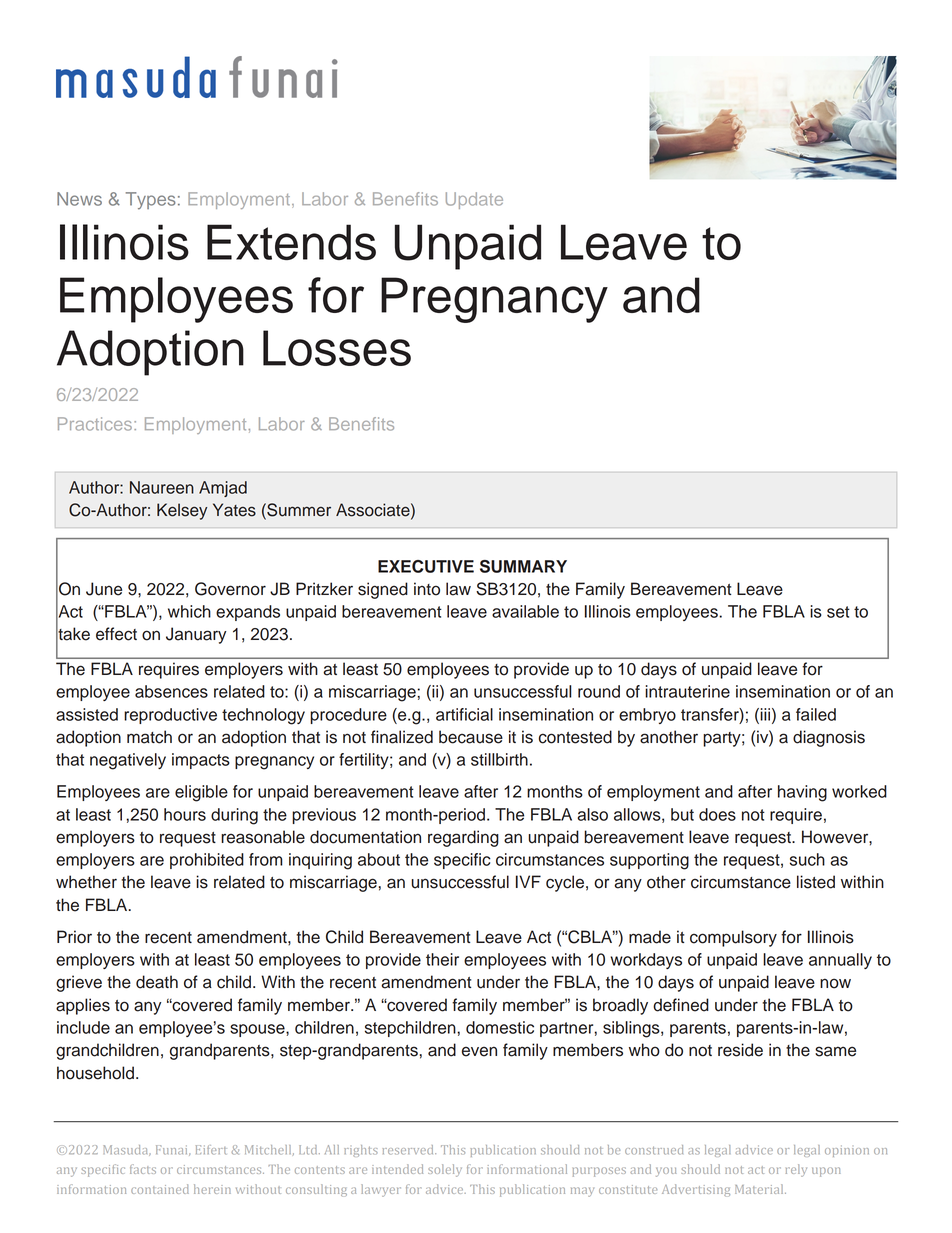  I want to click on prohibited, so click(207, 861).
